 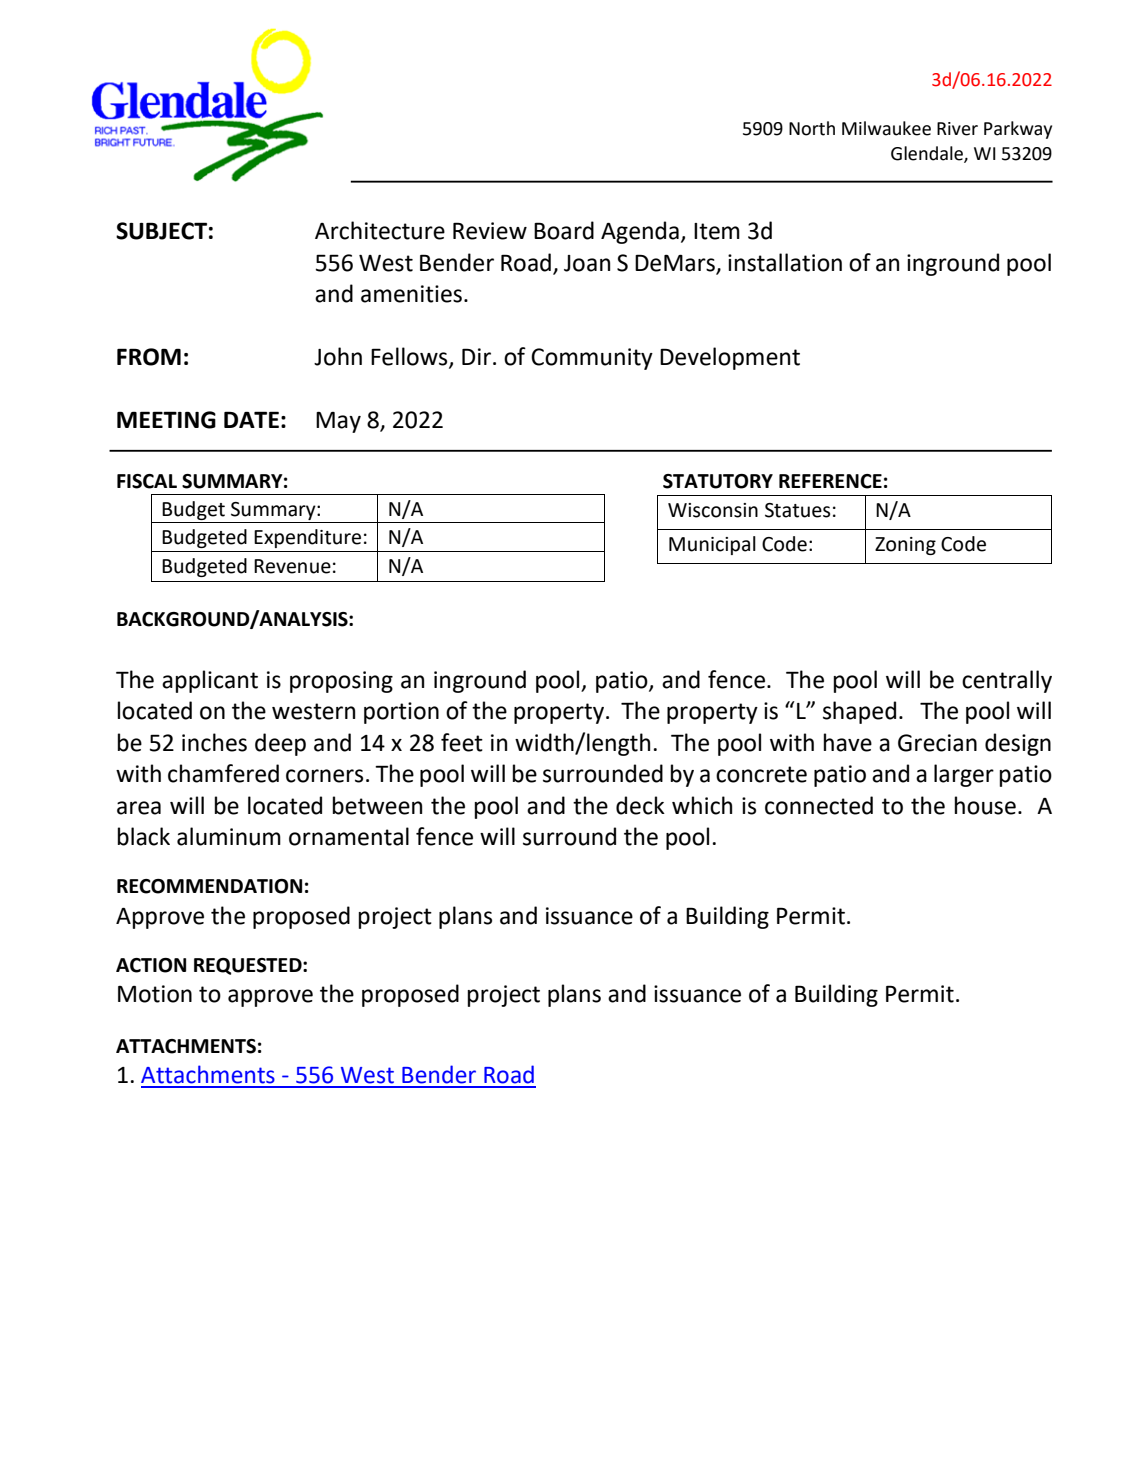 What do you see at coordinates (985, 805) in the screenshot?
I see `house` at bounding box center [985, 805].
